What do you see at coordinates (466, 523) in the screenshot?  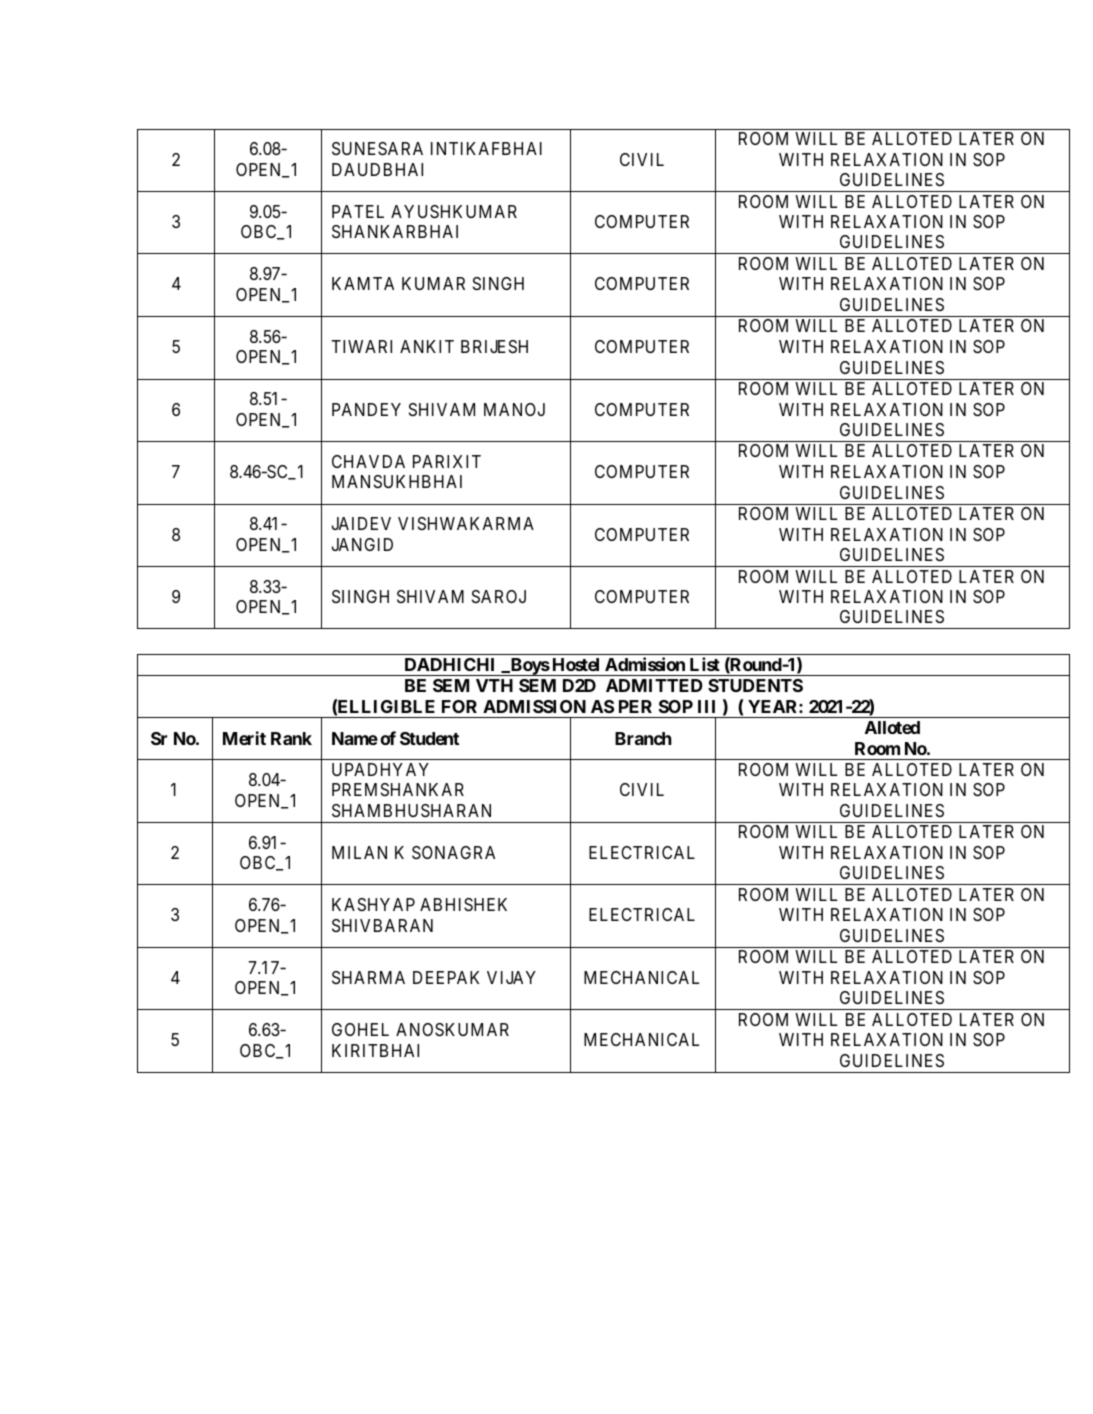 I see `VISHWAKARMA` at bounding box center [466, 523].
